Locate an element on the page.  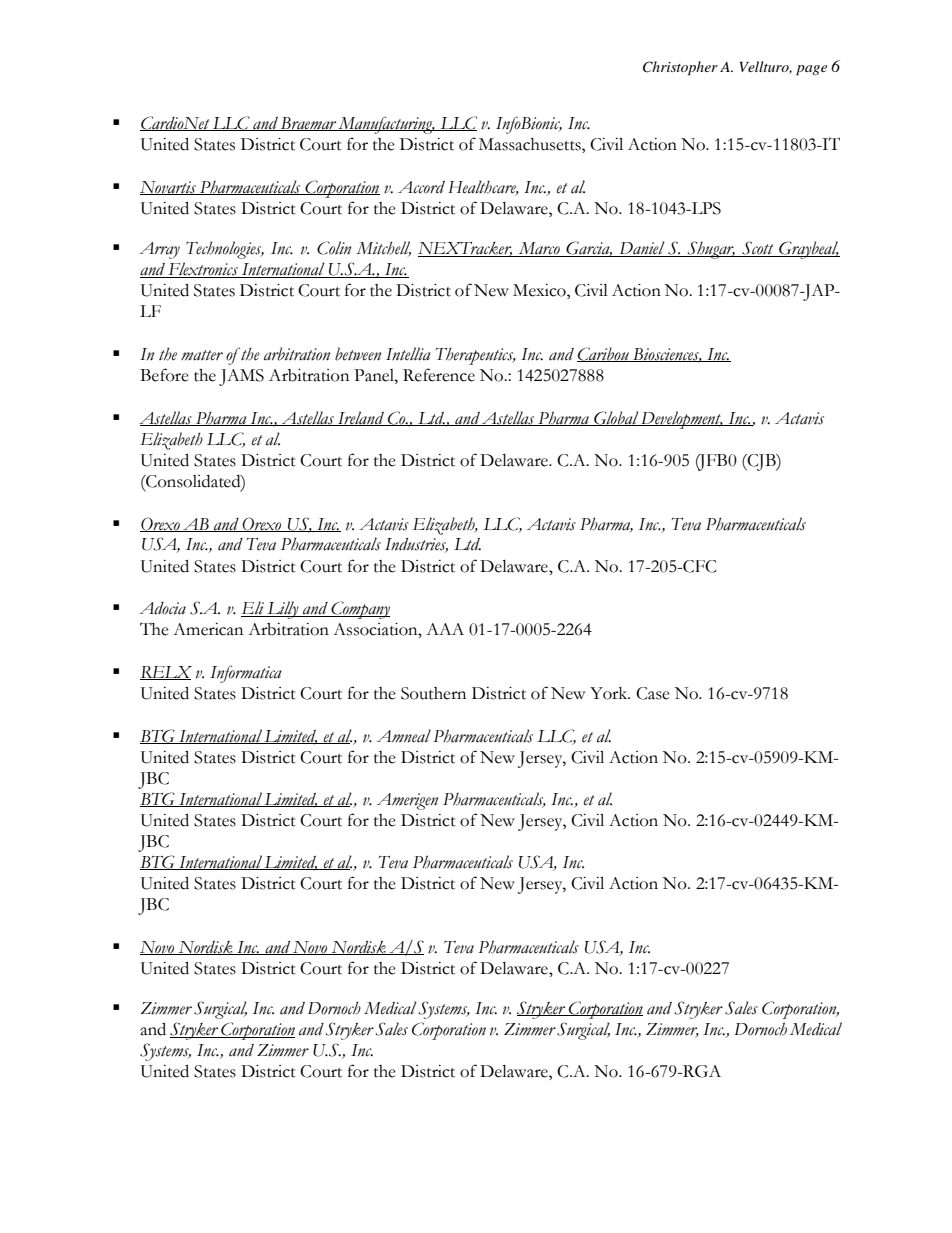
Christopher is located at coordinates (680, 68).
